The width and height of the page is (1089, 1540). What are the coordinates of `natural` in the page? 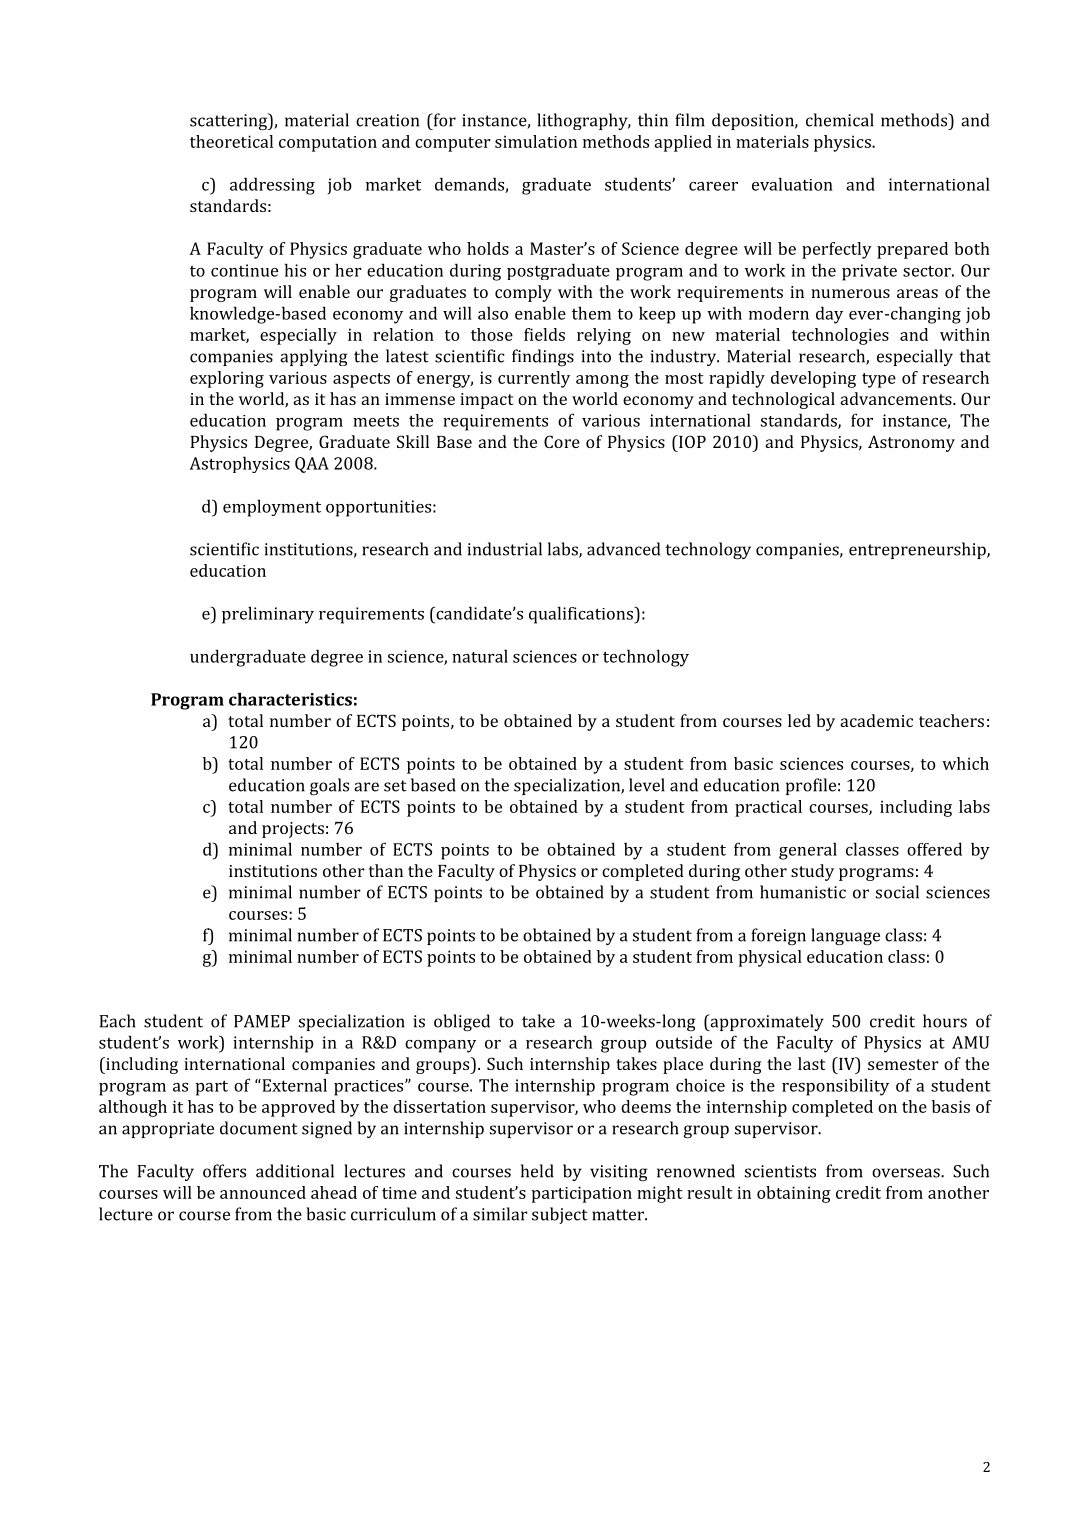 It's located at (480, 656).
